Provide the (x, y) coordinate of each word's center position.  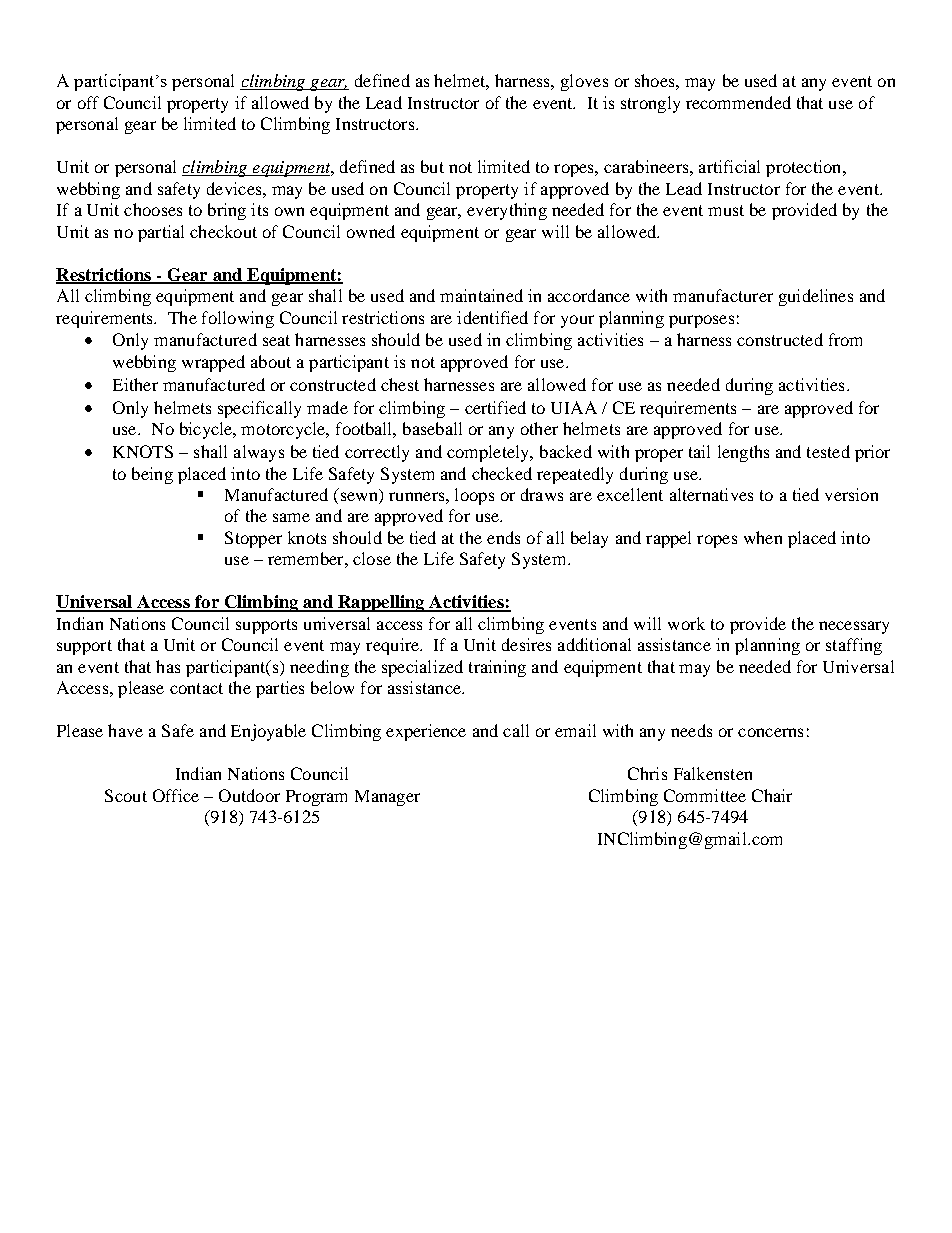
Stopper (253, 539)
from (845, 339)
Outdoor (249, 795)
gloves (584, 82)
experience (426, 732)
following (238, 319)
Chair (772, 795)
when (763, 537)
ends (503, 537)
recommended (738, 102)
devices (235, 188)
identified (492, 317)
